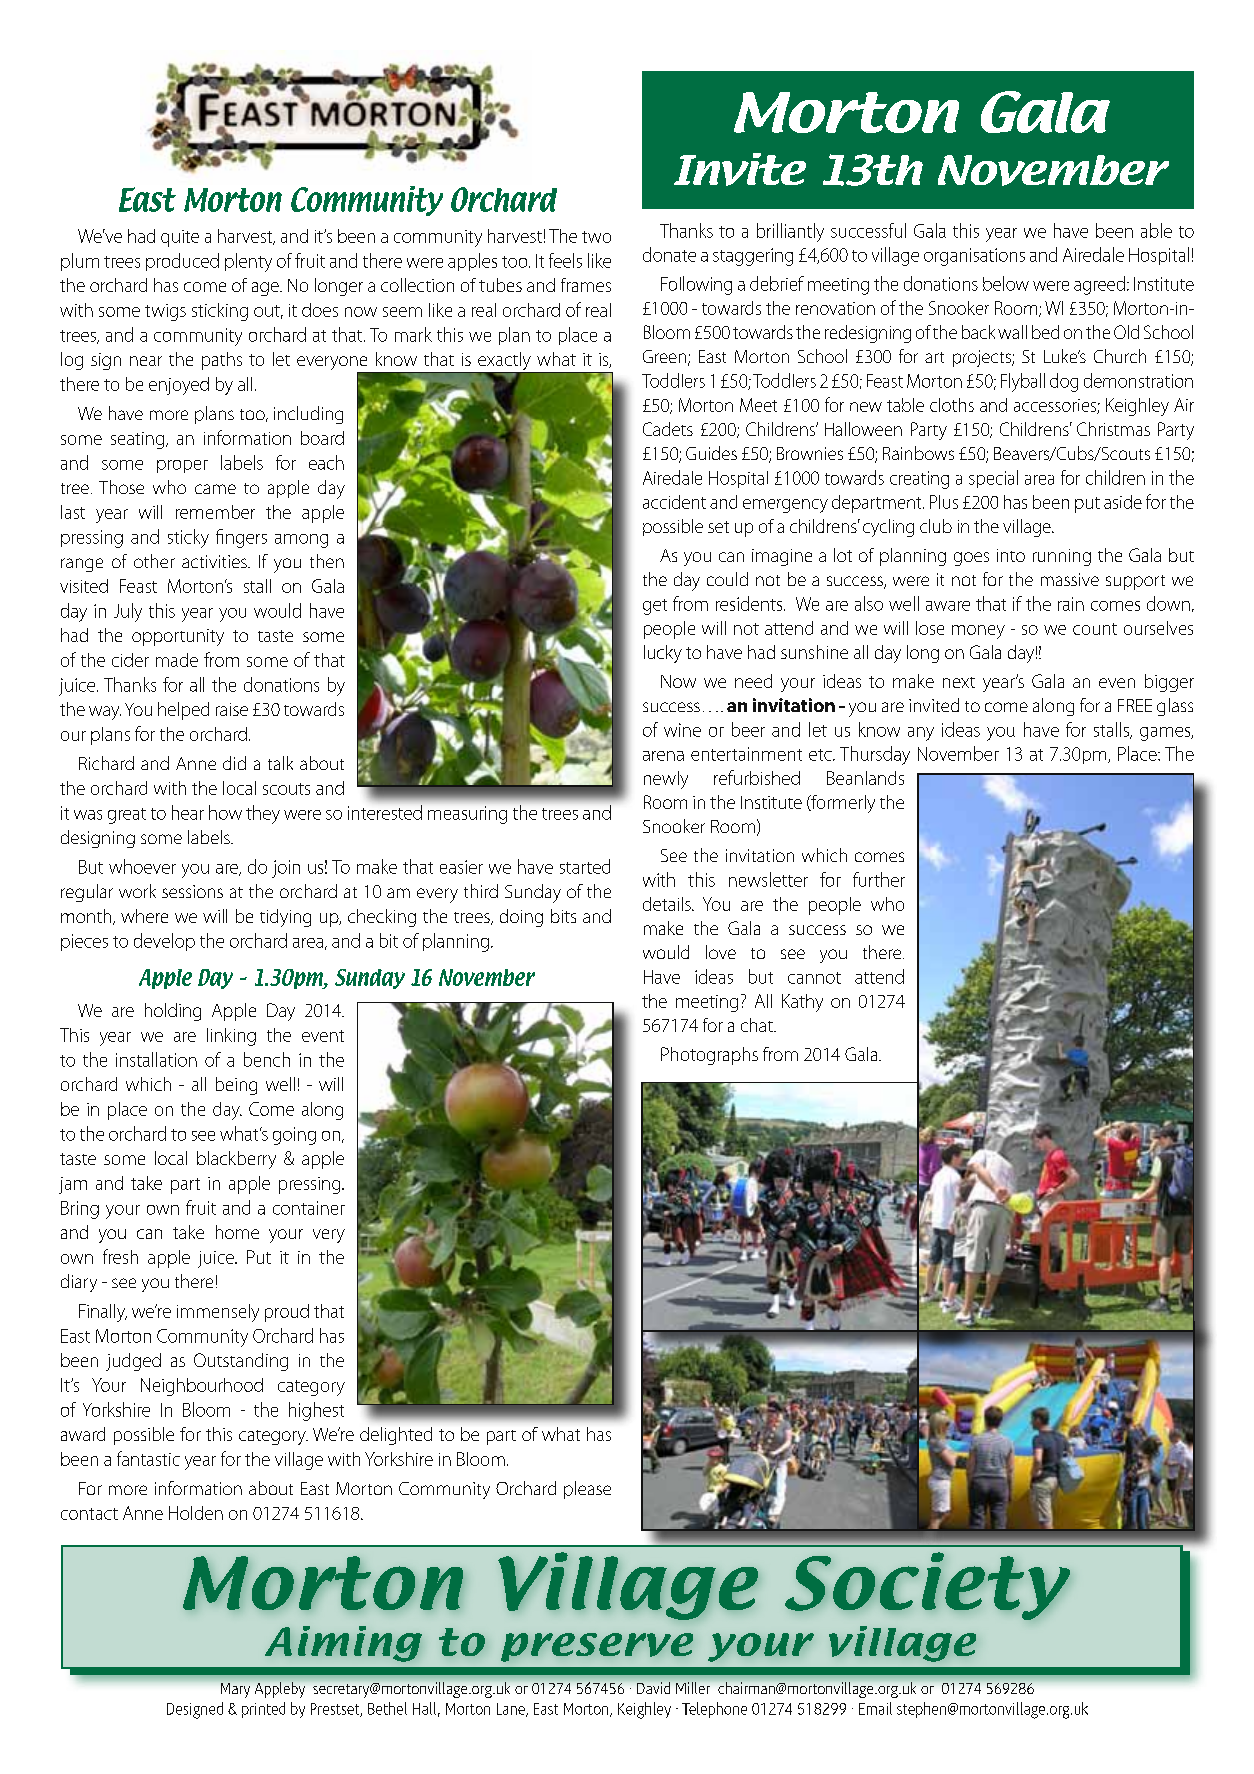  I want to click on frames, so click(586, 285).
